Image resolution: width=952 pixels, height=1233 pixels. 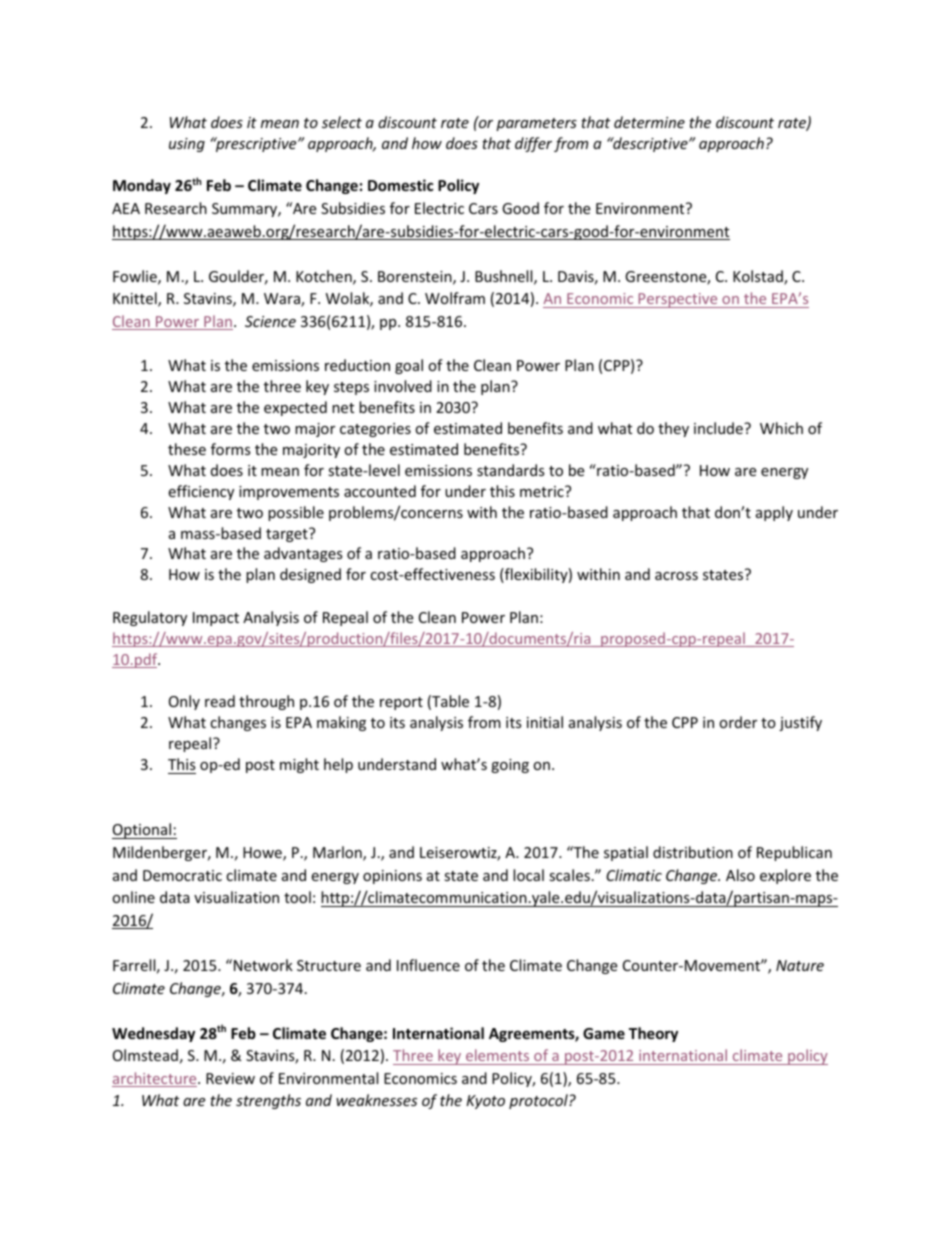 I want to click on order, so click(x=738, y=722).
